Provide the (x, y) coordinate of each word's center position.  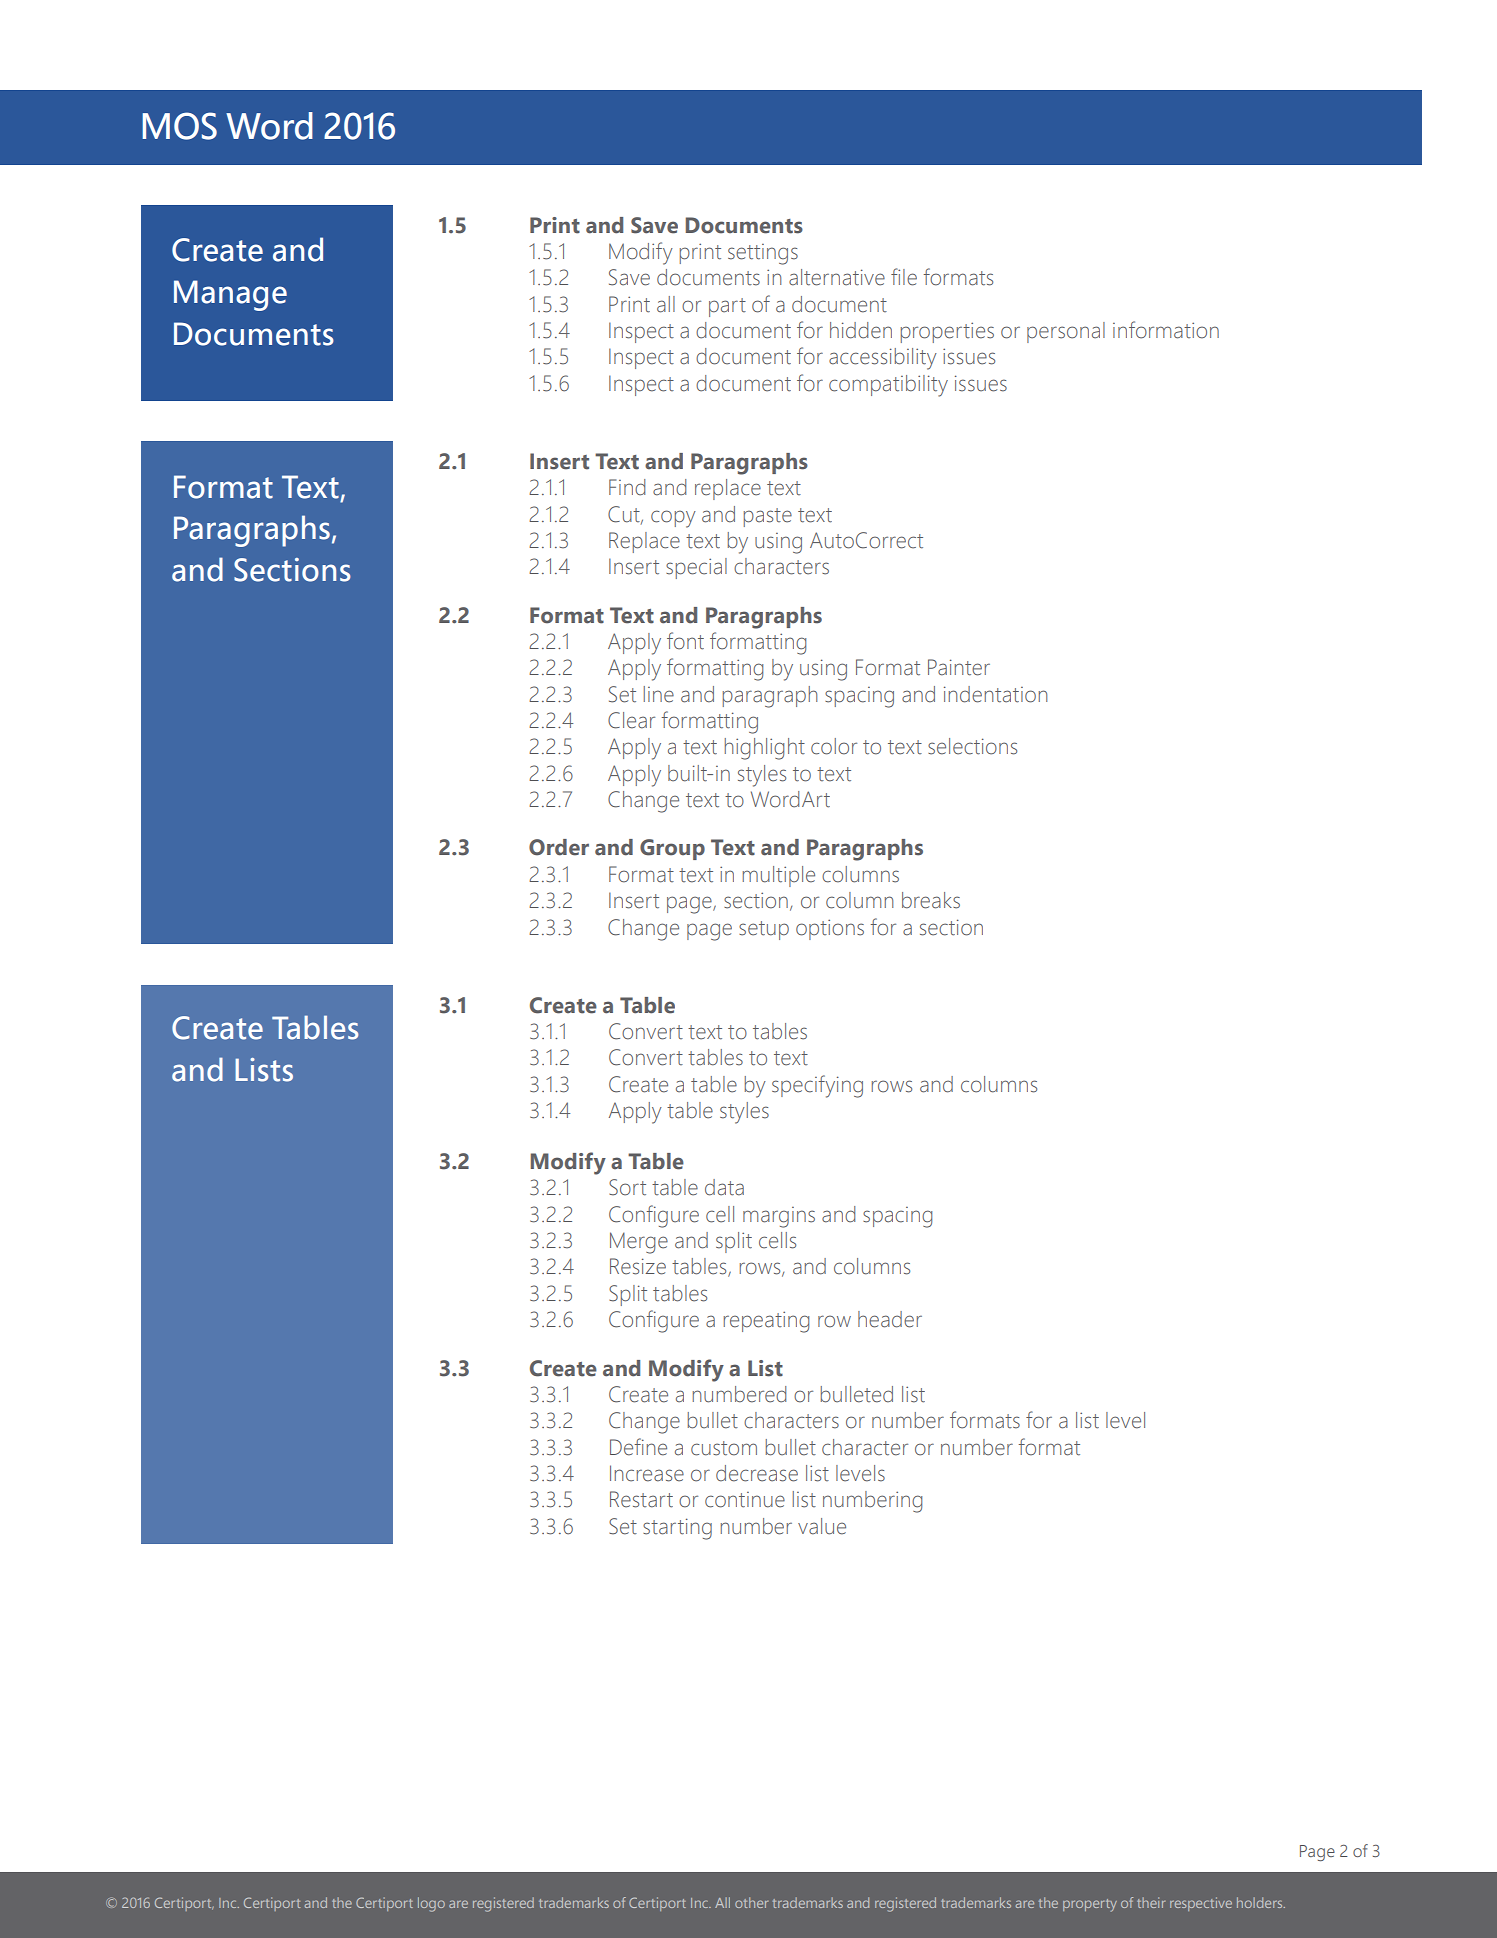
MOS (179, 126)
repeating (766, 1322)
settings (763, 254)
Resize (638, 1266)
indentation (995, 694)
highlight (765, 749)
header (890, 1319)
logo (431, 1904)
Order (559, 847)
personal (1066, 332)
